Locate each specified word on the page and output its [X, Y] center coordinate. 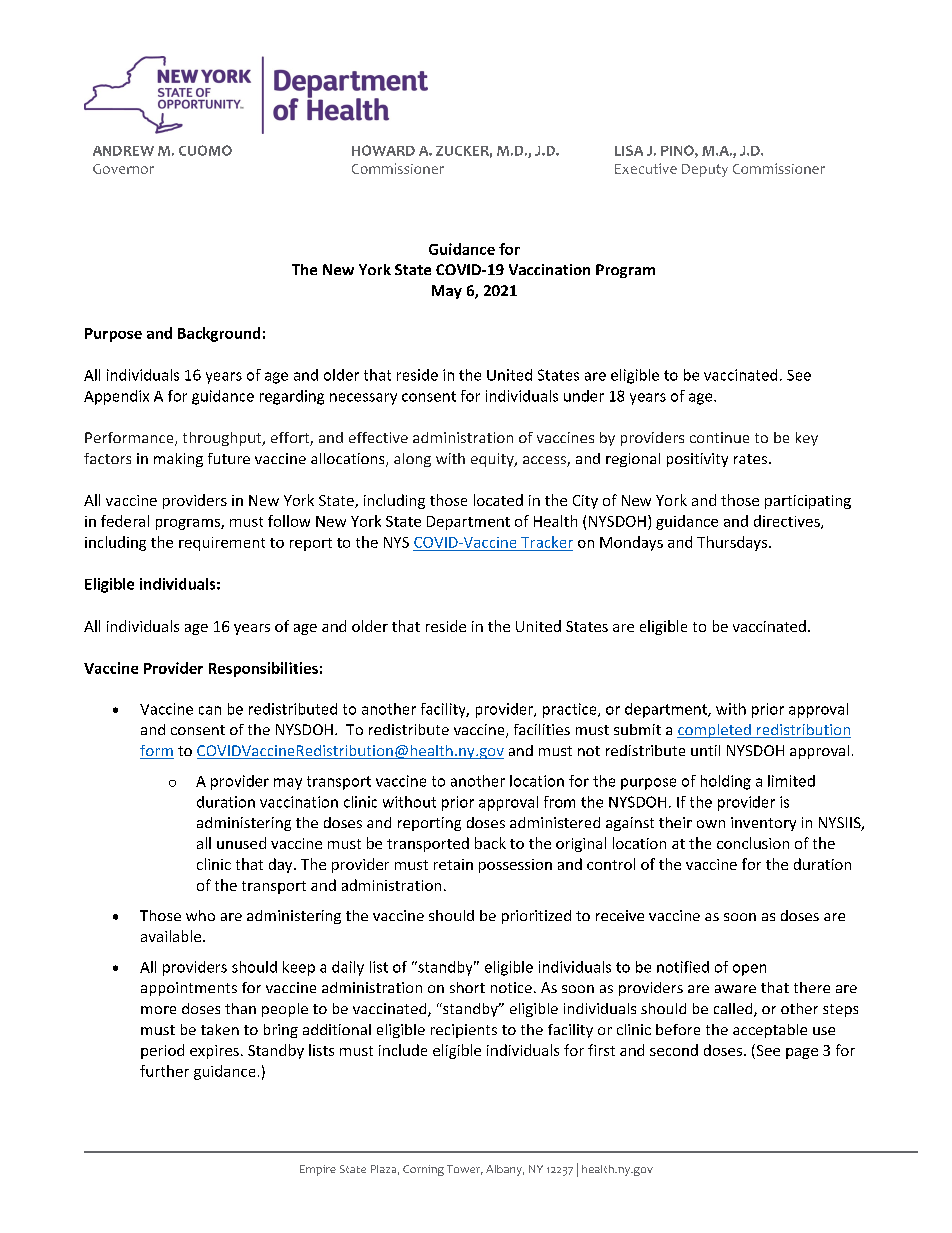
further [164, 1071]
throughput [223, 439]
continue [719, 437]
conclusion [753, 843]
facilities [542, 729]
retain [453, 864]
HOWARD [383, 150]
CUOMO [205, 150]
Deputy [705, 170]
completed [715, 731]
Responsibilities [263, 669]
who [200, 915]
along [412, 460]
